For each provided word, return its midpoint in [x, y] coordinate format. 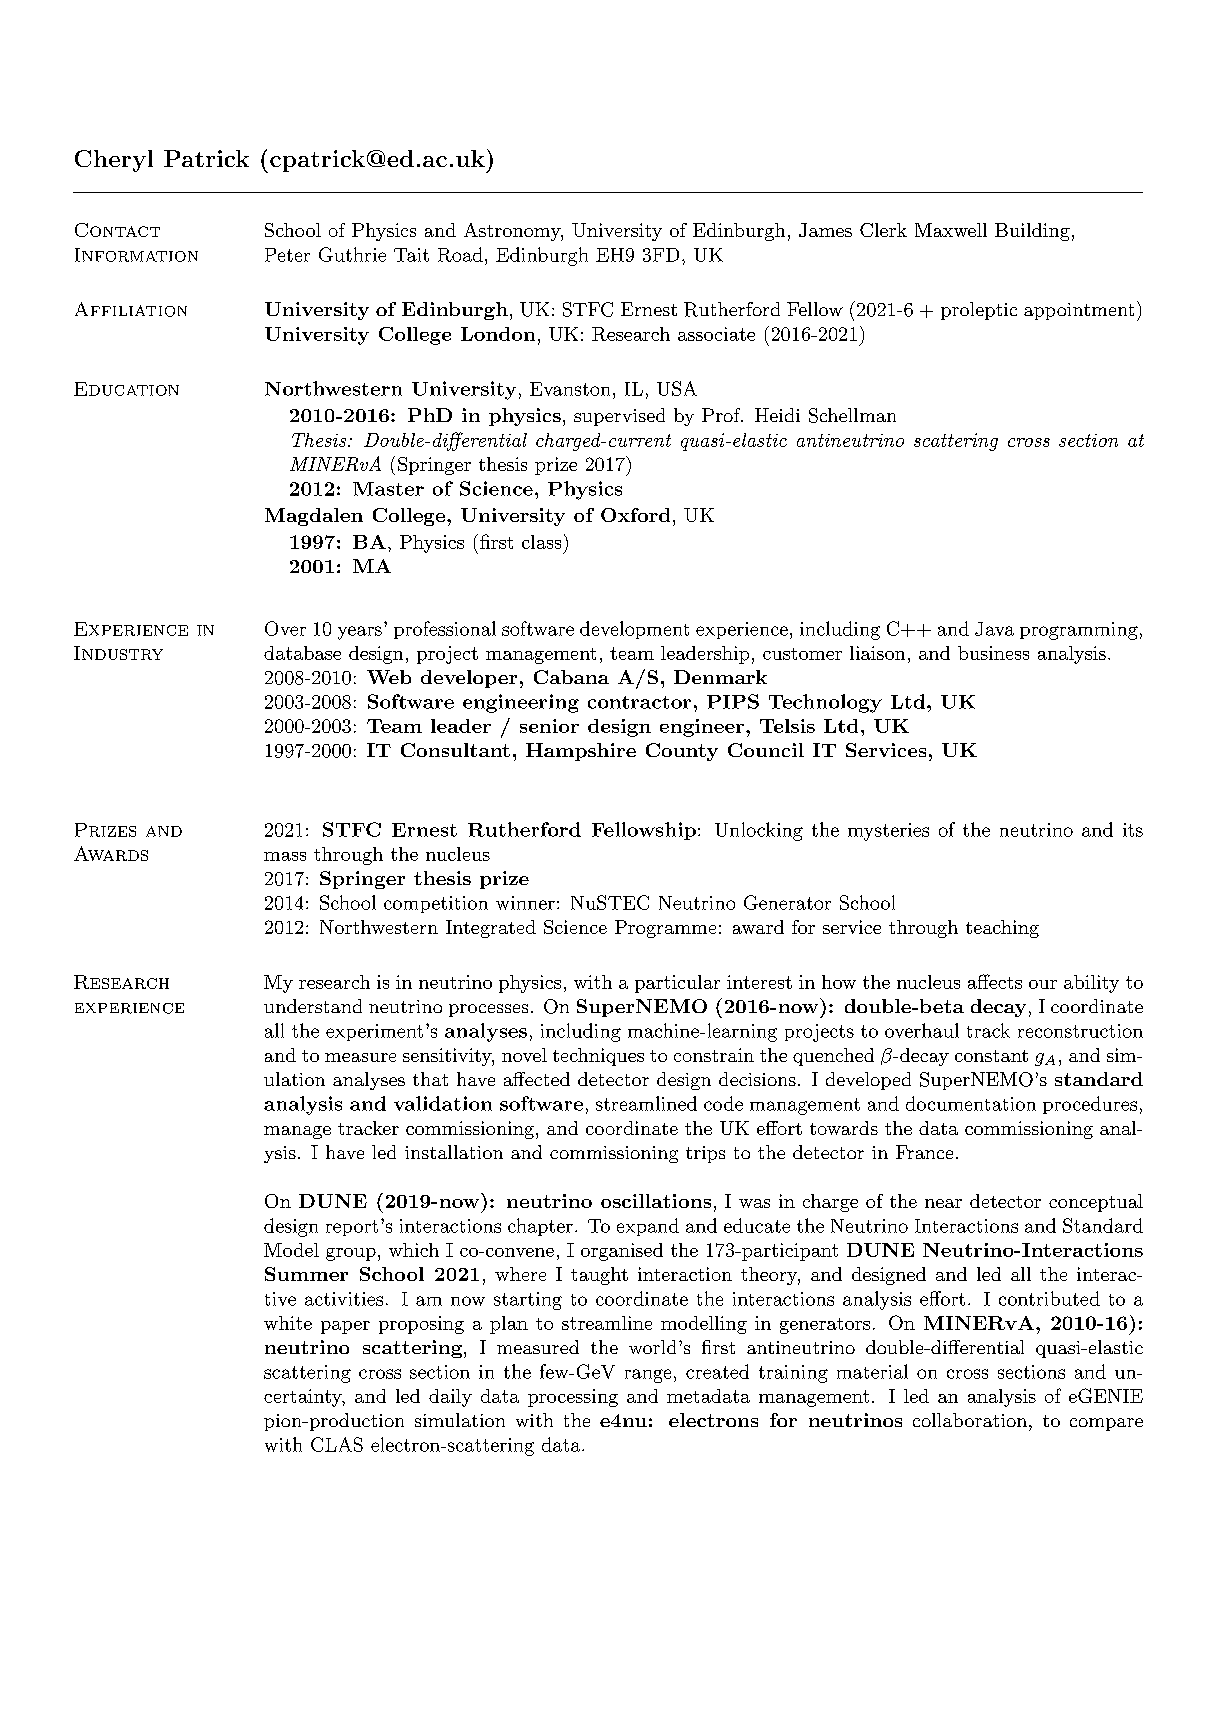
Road [460, 254]
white [288, 1323]
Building [1032, 232]
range [648, 1376]
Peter [287, 255]
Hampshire [581, 752]
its [1133, 830]
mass [285, 856]
